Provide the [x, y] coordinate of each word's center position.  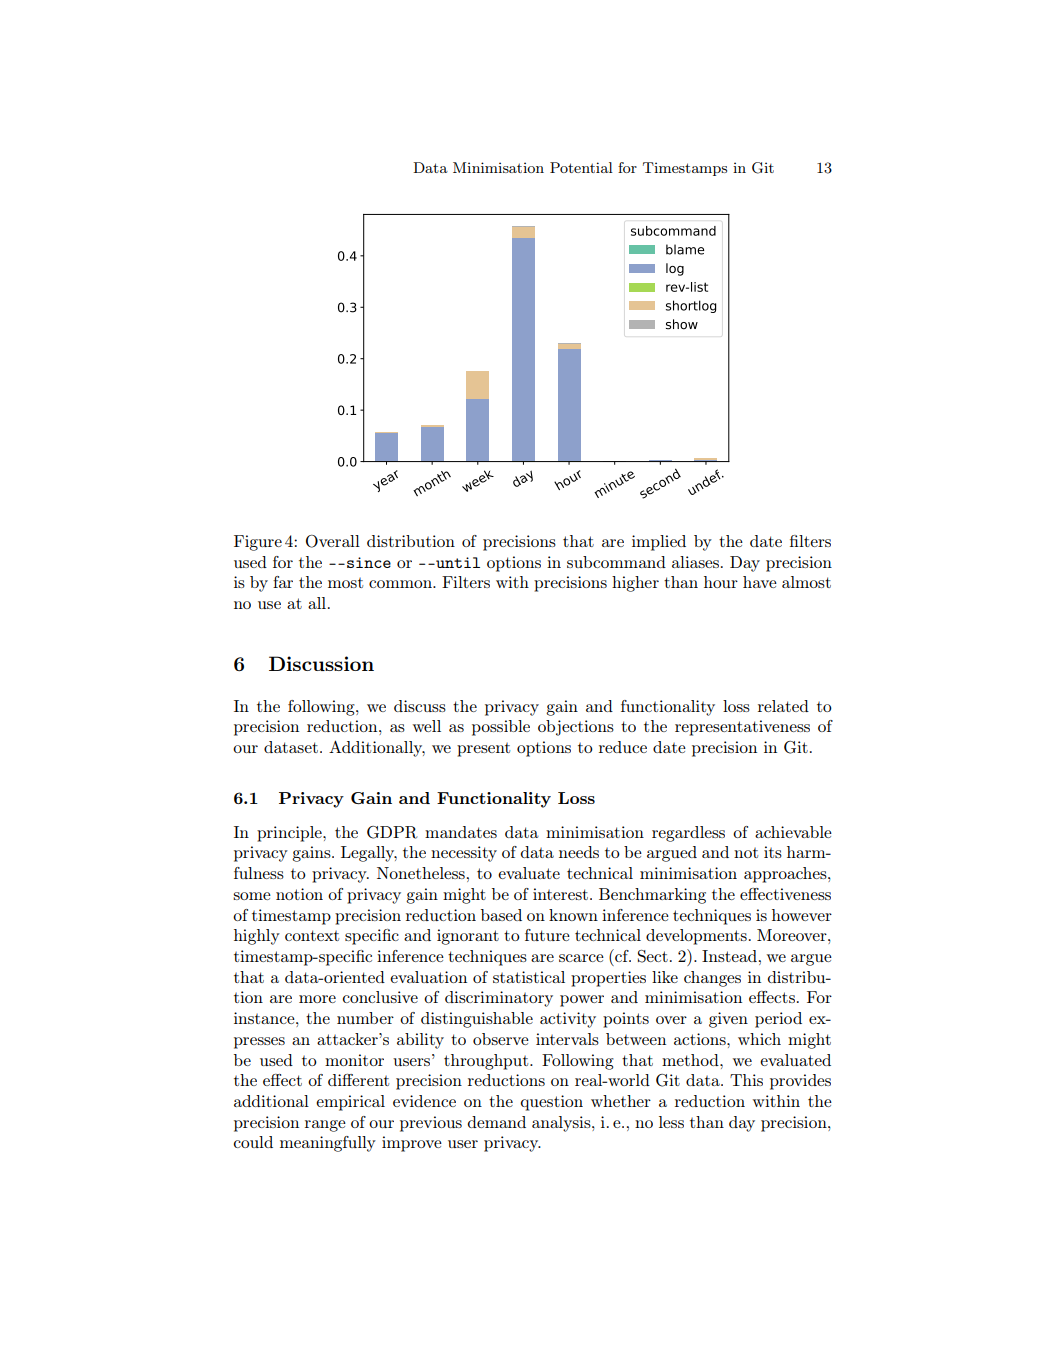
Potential [581, 167]
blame [685, 249]
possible [501, 728]
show [682, 324]
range [325, 1126]
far [283, 582]
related [783, 706]
